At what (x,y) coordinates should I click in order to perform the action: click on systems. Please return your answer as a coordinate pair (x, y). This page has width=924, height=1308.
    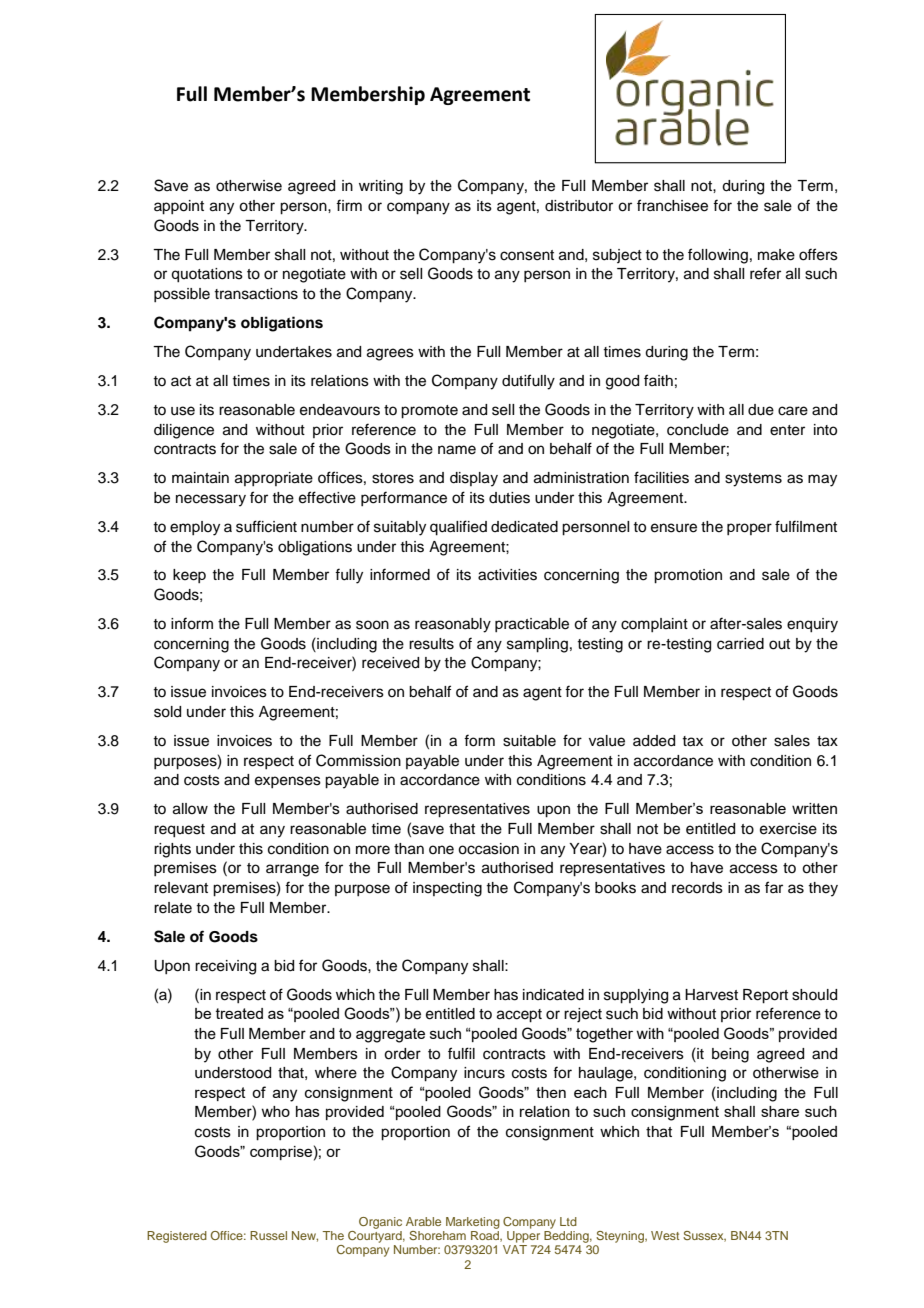
    Looking at the image, I should click on (753, 480).
